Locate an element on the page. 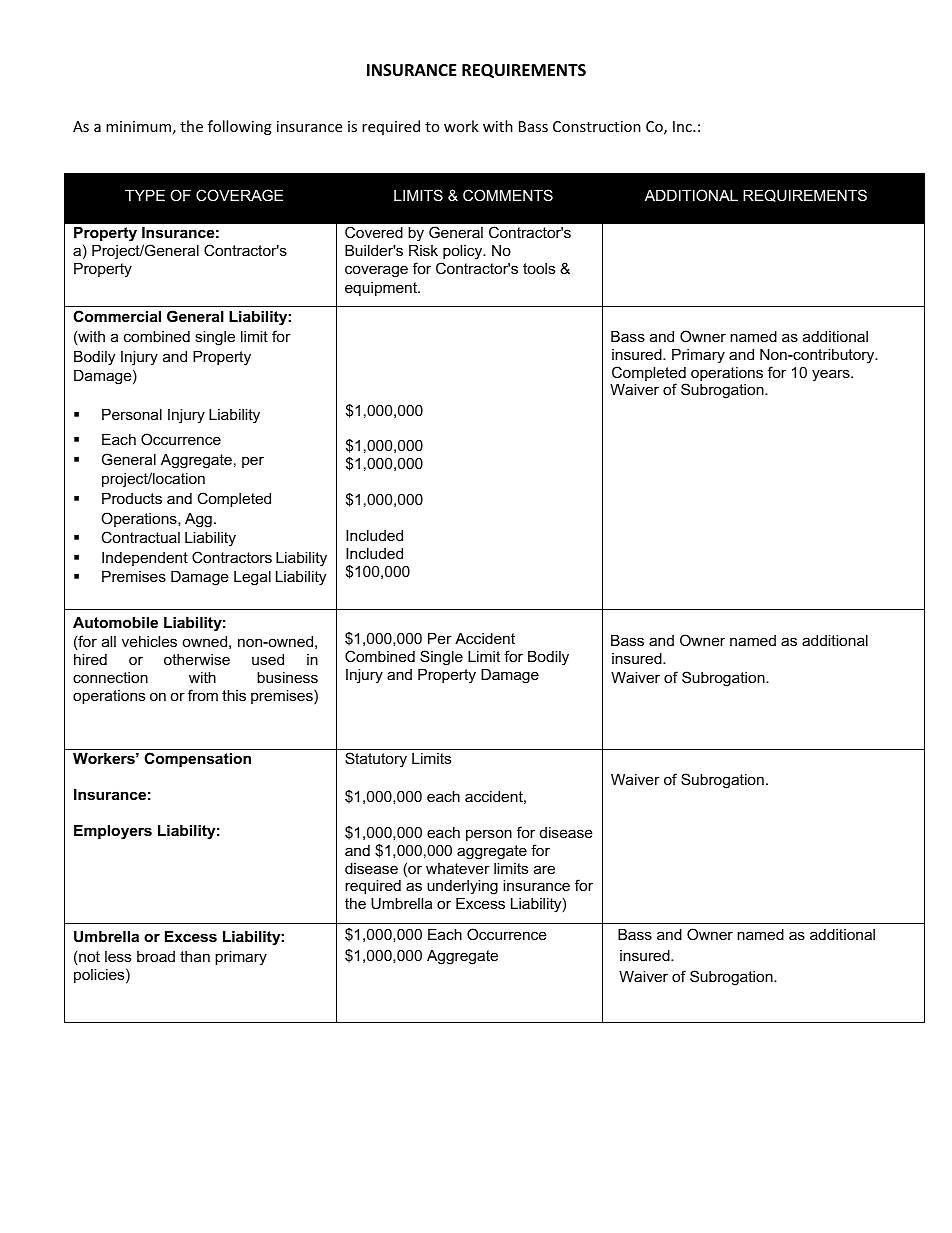 Image resolution: width=952 pixels, height=1233 pixels. Compensation is located at coordinates (197, 759).
